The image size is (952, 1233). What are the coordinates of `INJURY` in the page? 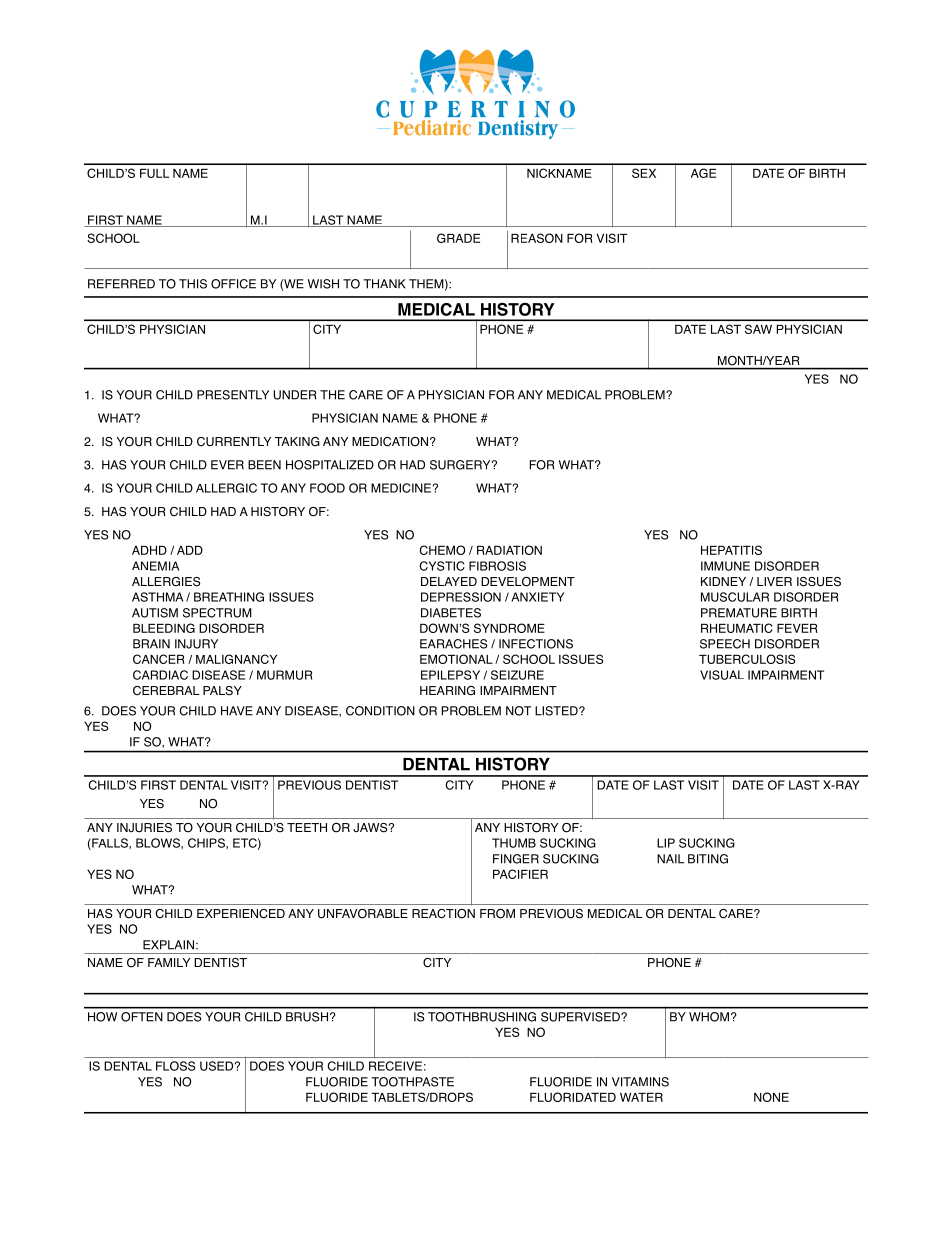 It's located at (196, 644).
